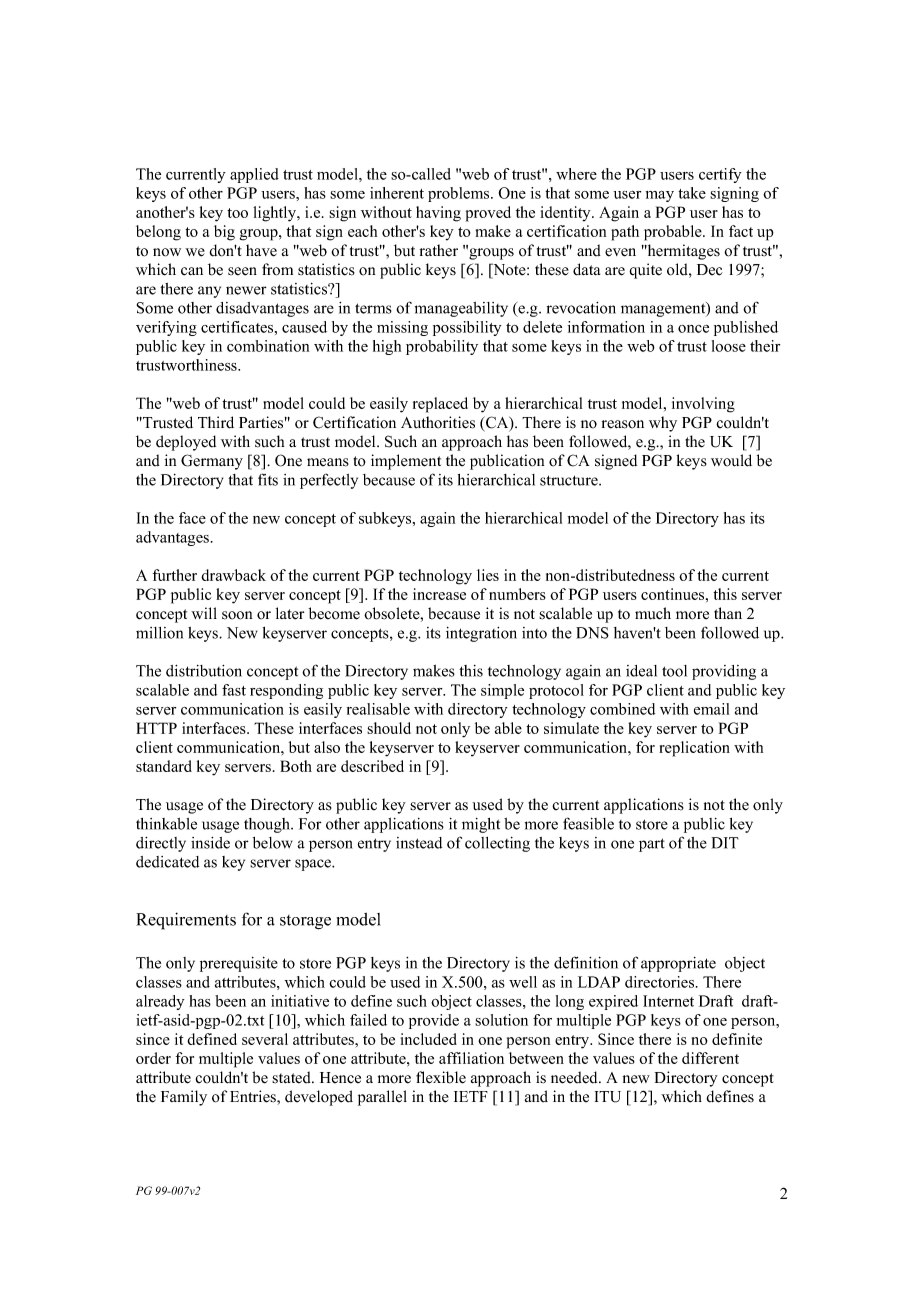 The height and width of the image is (1308, 924). I want to click on than, so click(728, 613).
